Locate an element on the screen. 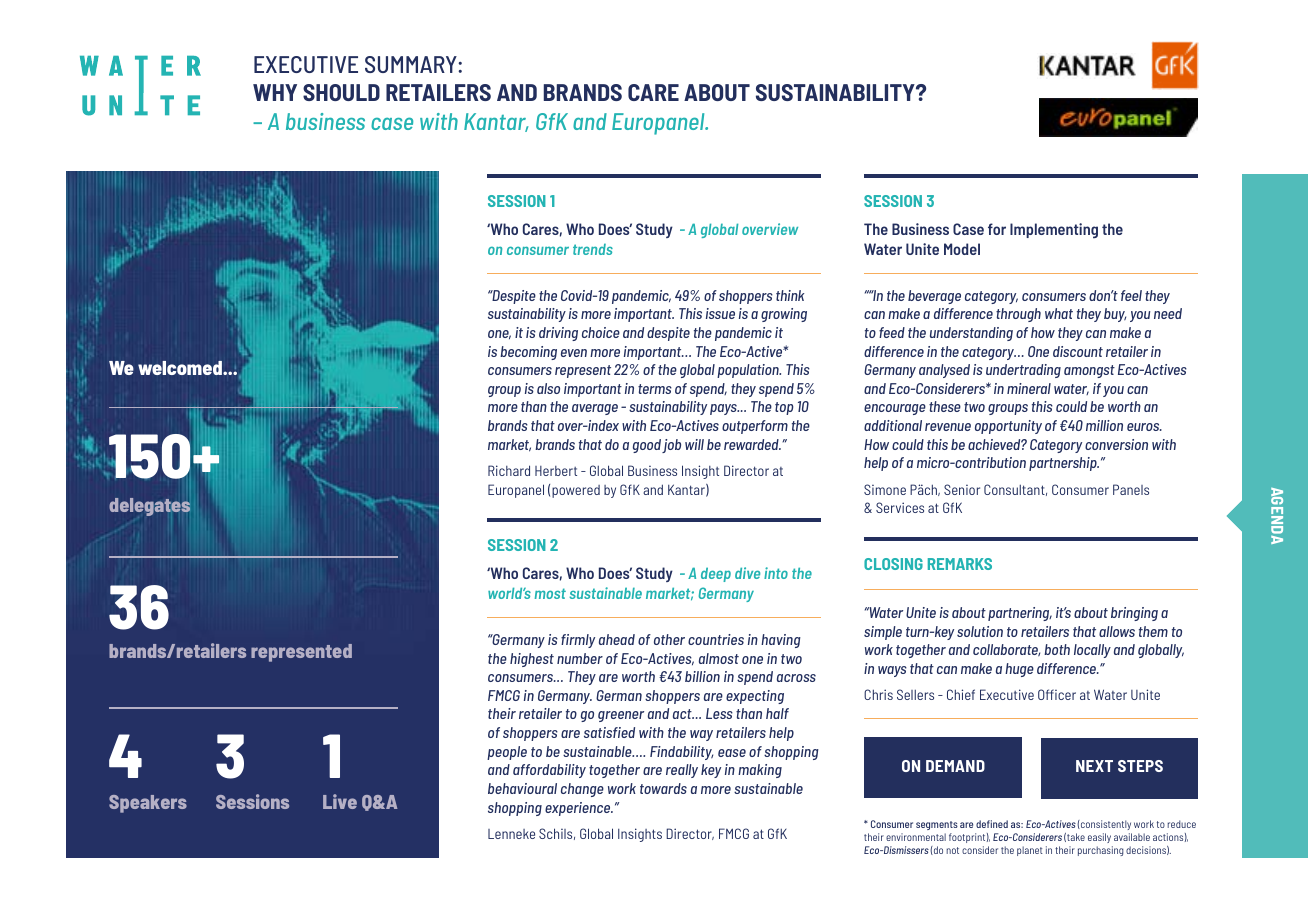 This screenshot has width=1308, height=924. partnership is located at coordinates (1064, 464).
